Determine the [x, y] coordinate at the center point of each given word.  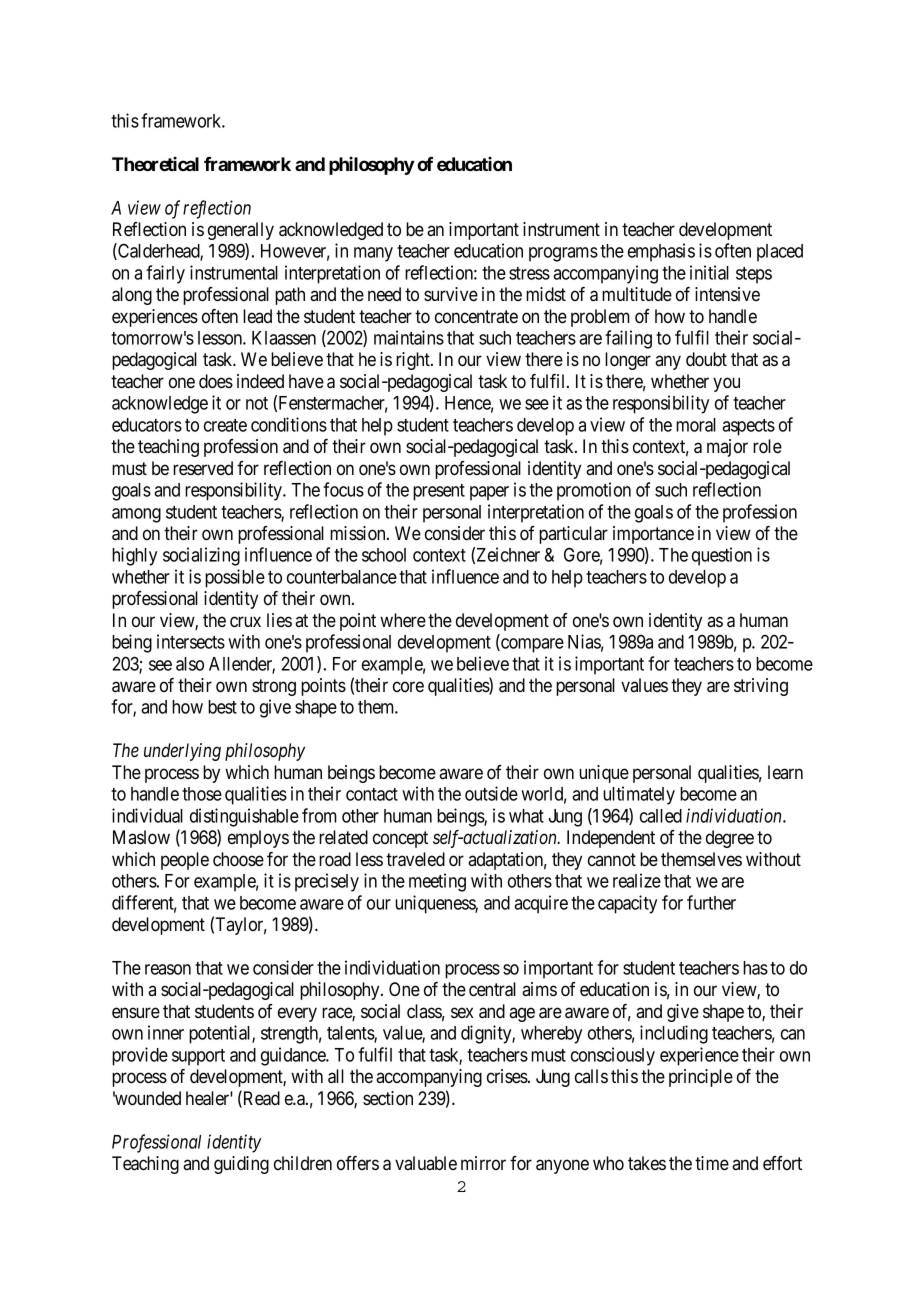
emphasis [661, 252]
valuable [426, 1163]
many [373, 254]
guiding [241, 1165]
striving [761, 687]
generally [241, 231]
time [712, 1163]
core [408, 686]
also [190, 664]
